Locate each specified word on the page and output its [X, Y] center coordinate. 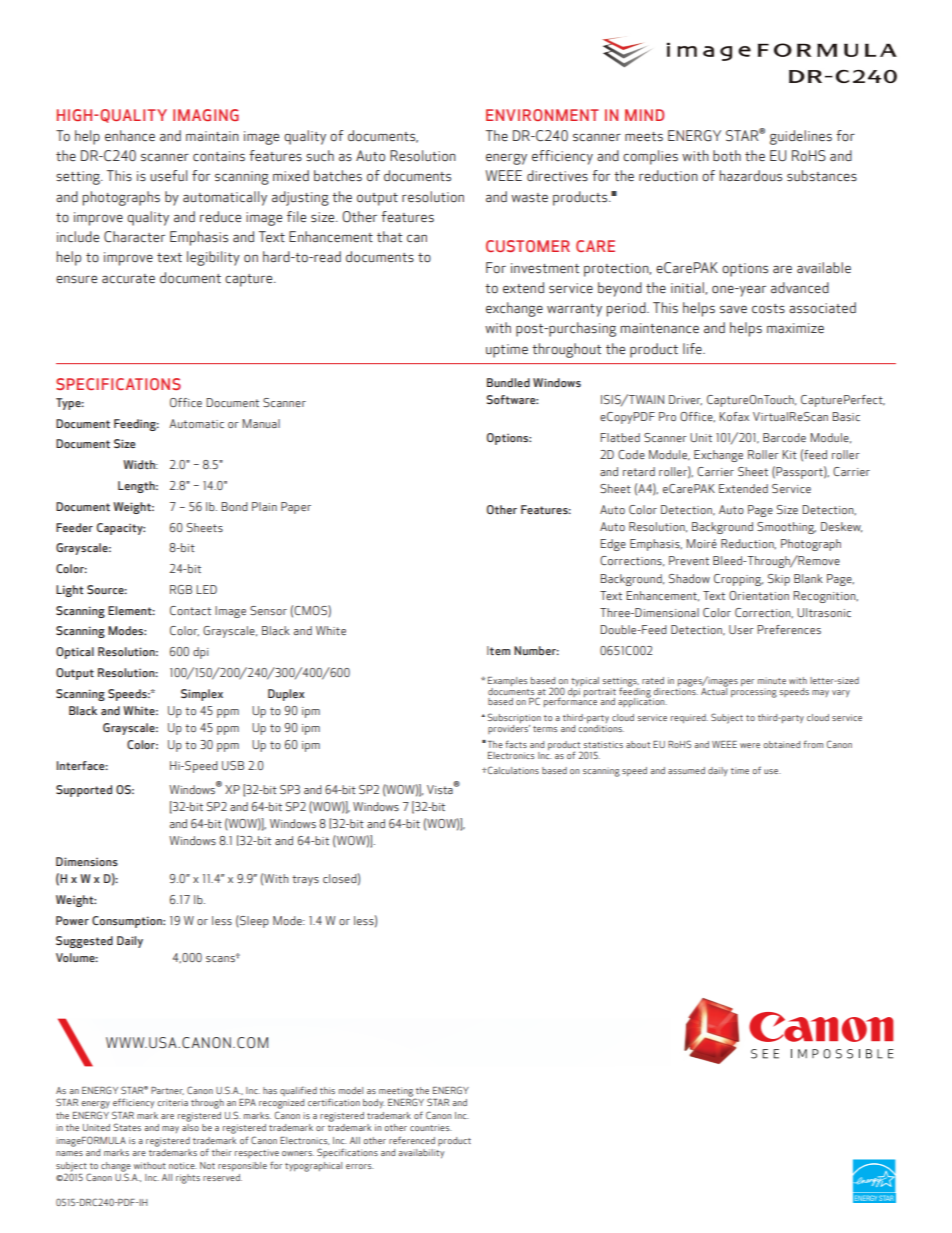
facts [516, 744]
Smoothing [786, 528]
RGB [181, 589]
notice [183, 1165]
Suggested [84, 942]
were [750, 745]
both [727, 156]
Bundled [508, 382]
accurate [128, 278]
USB [233, 765]
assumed [686, 770]
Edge [613, 545]
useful [168, 176]
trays [305, 880]
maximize [795, 328]
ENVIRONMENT [542, 115]
